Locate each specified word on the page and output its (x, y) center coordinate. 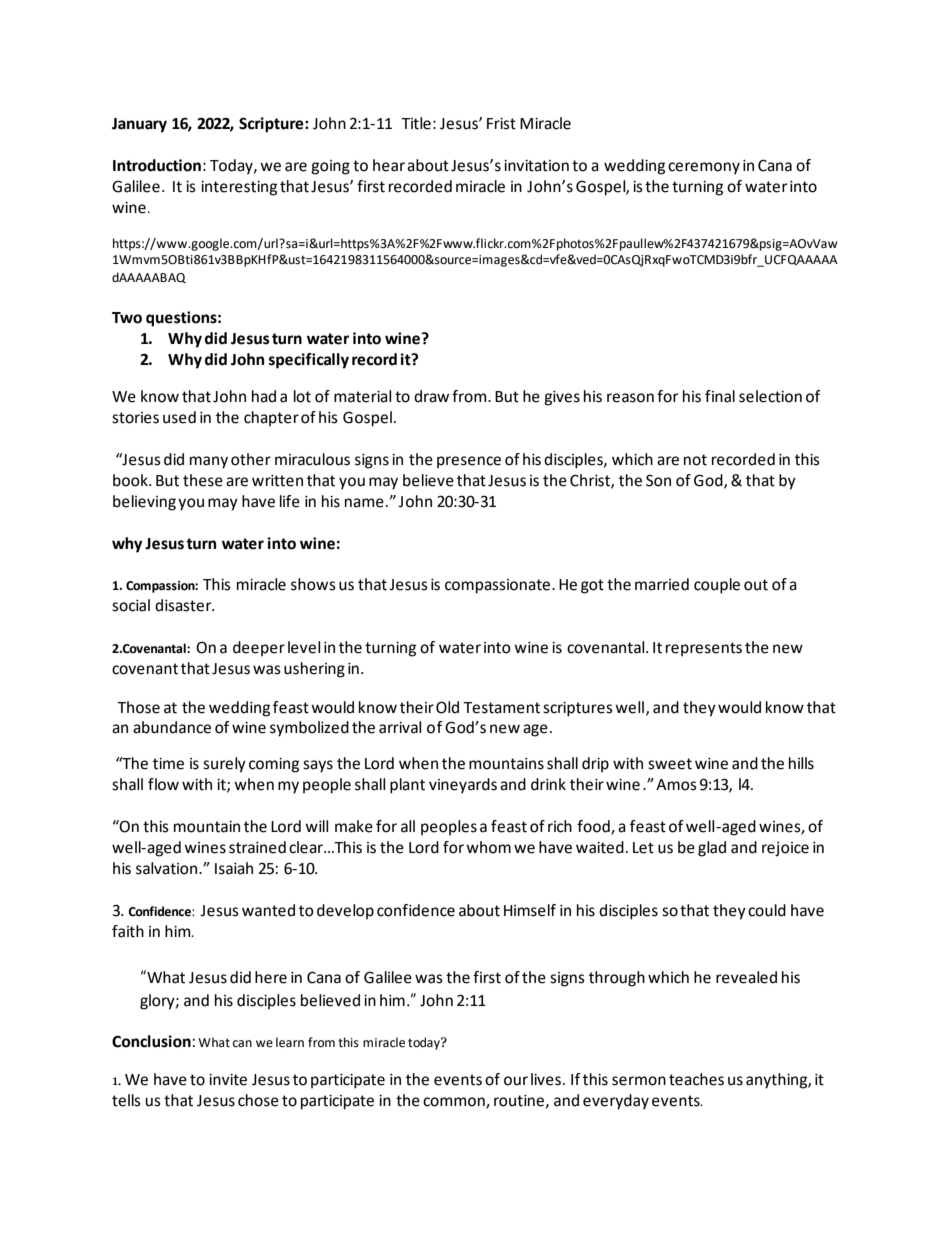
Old (447, 707)
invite (228, 1080)
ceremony (704, 168)
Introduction (157, 165)
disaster (184, 605)
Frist (501, 124)
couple (717, 586)
